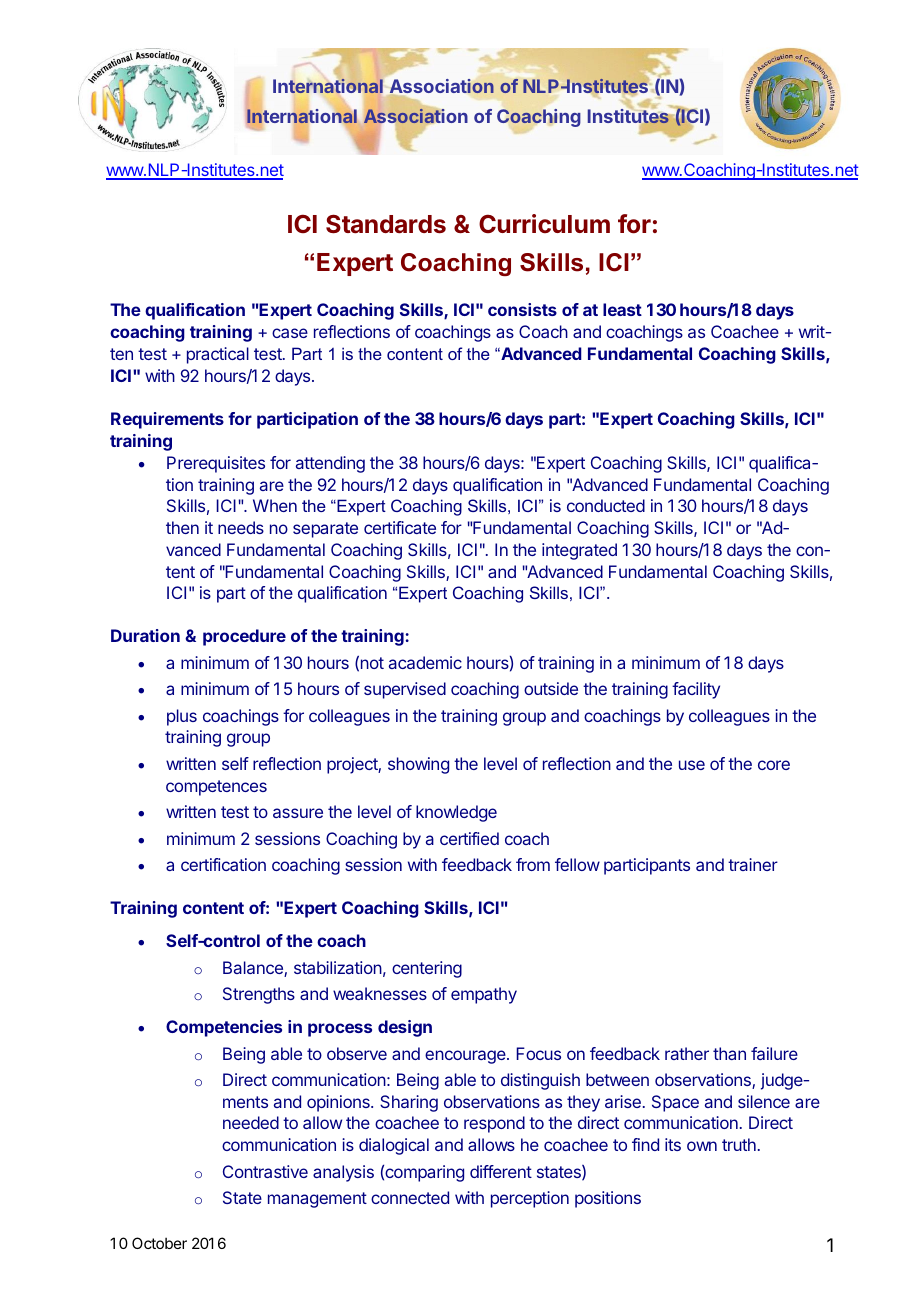 Image resolution: width=924 pixels, height=1308 pixels. Describe the element at coordinates (418, 765) in the page. I see `showing` at that location.
